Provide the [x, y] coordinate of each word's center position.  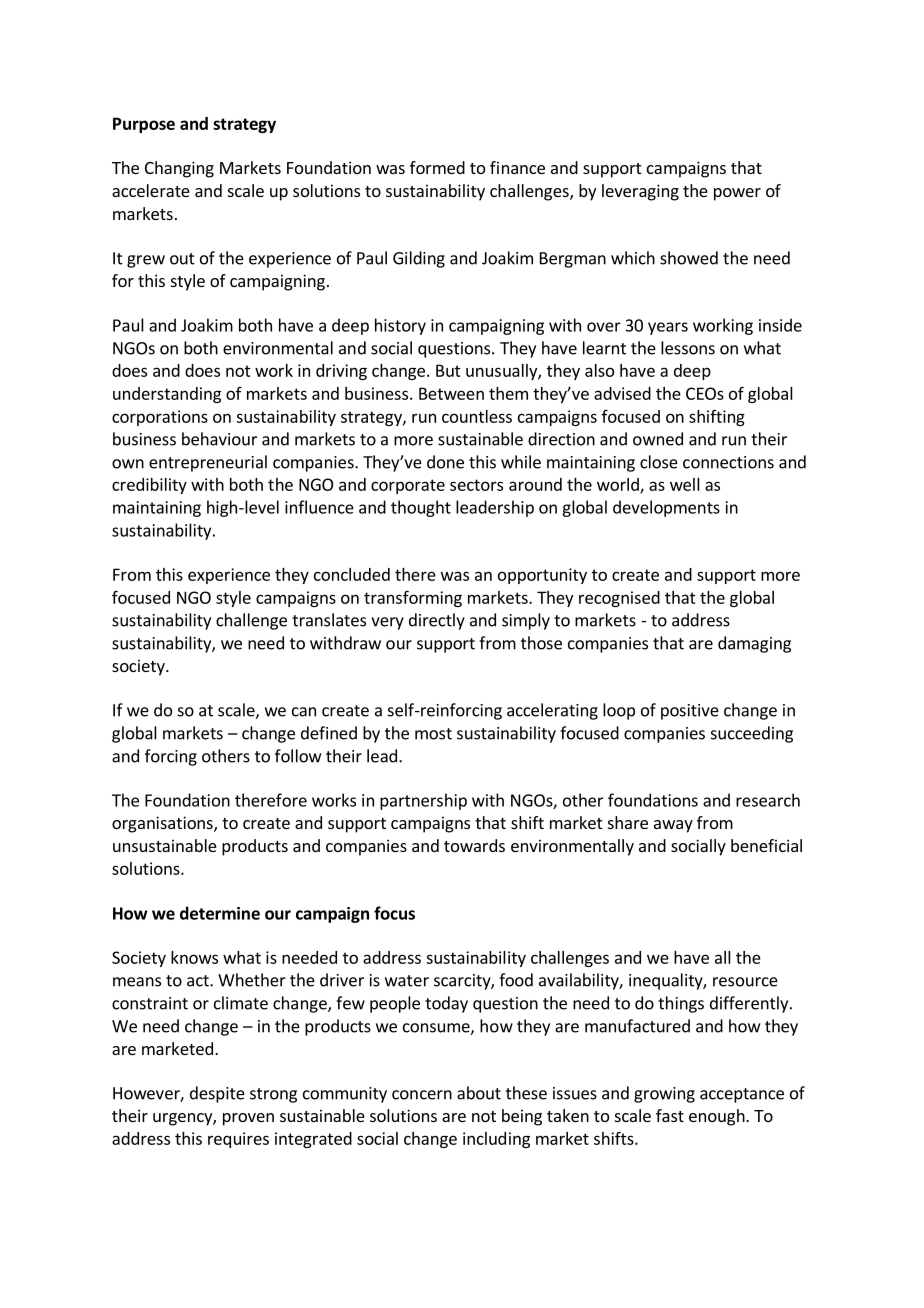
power [737, 194]
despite [217, 1094]
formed [437, 167]
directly [437, 621]
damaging [754, 644]
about [479, 1093]
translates [329, 620]
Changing [179, 169]
